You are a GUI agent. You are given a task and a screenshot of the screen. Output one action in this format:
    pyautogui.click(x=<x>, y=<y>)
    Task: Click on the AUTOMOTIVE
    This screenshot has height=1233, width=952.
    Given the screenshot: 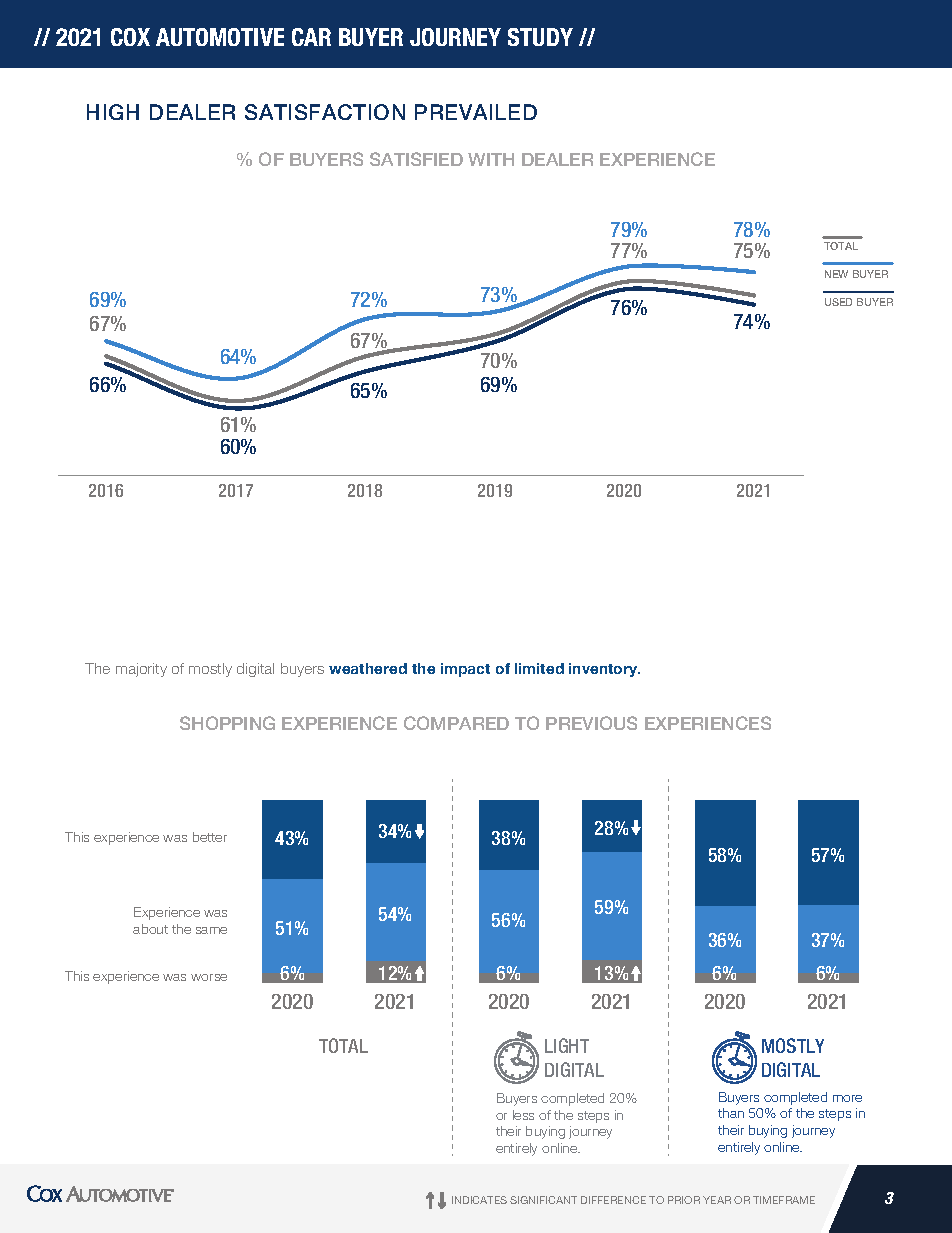 What is the action you would take?
    pyautogui.click(x=220, y=37)
